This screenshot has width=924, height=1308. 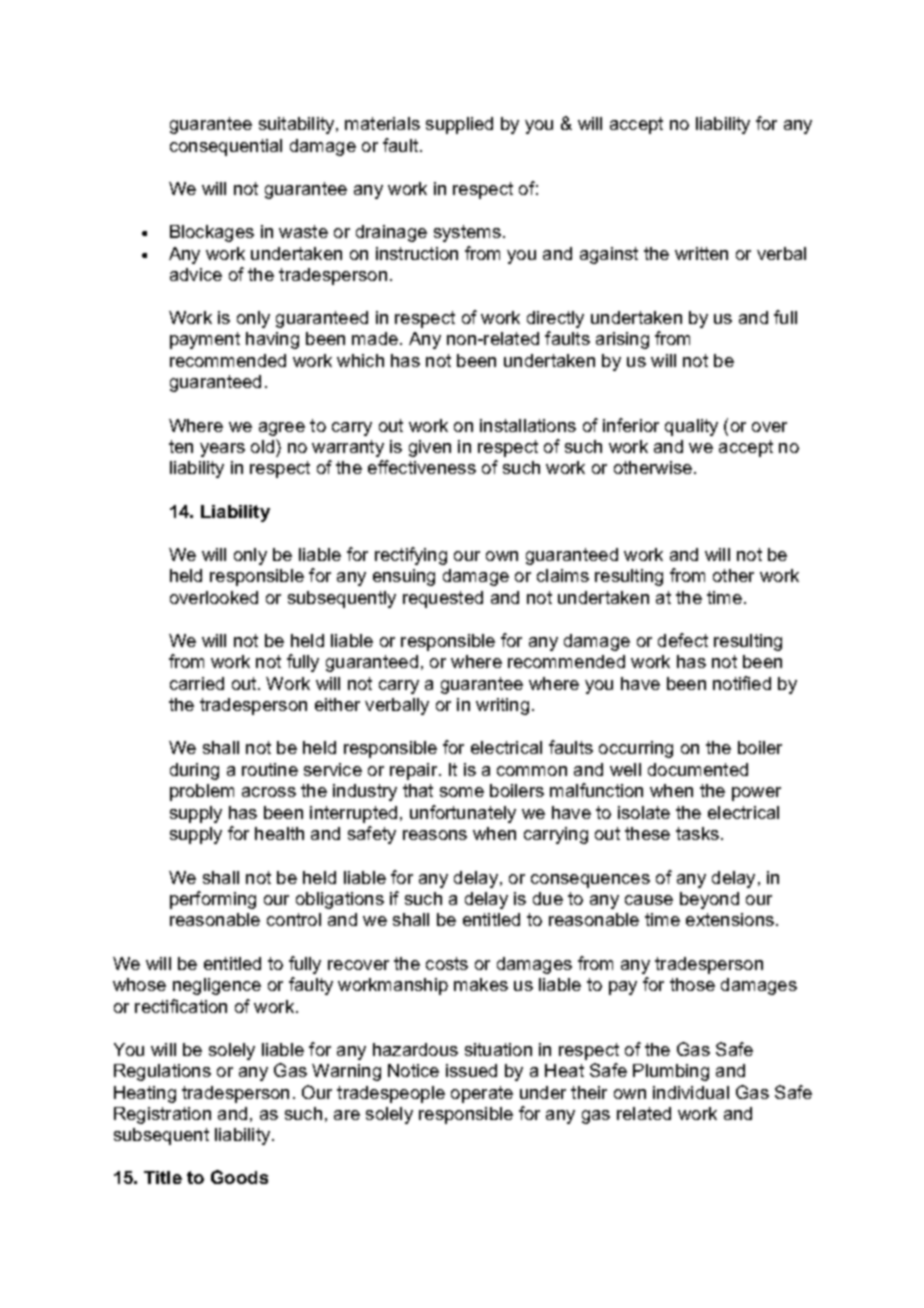 I want to click on performing, so click(x=213, y=900).
